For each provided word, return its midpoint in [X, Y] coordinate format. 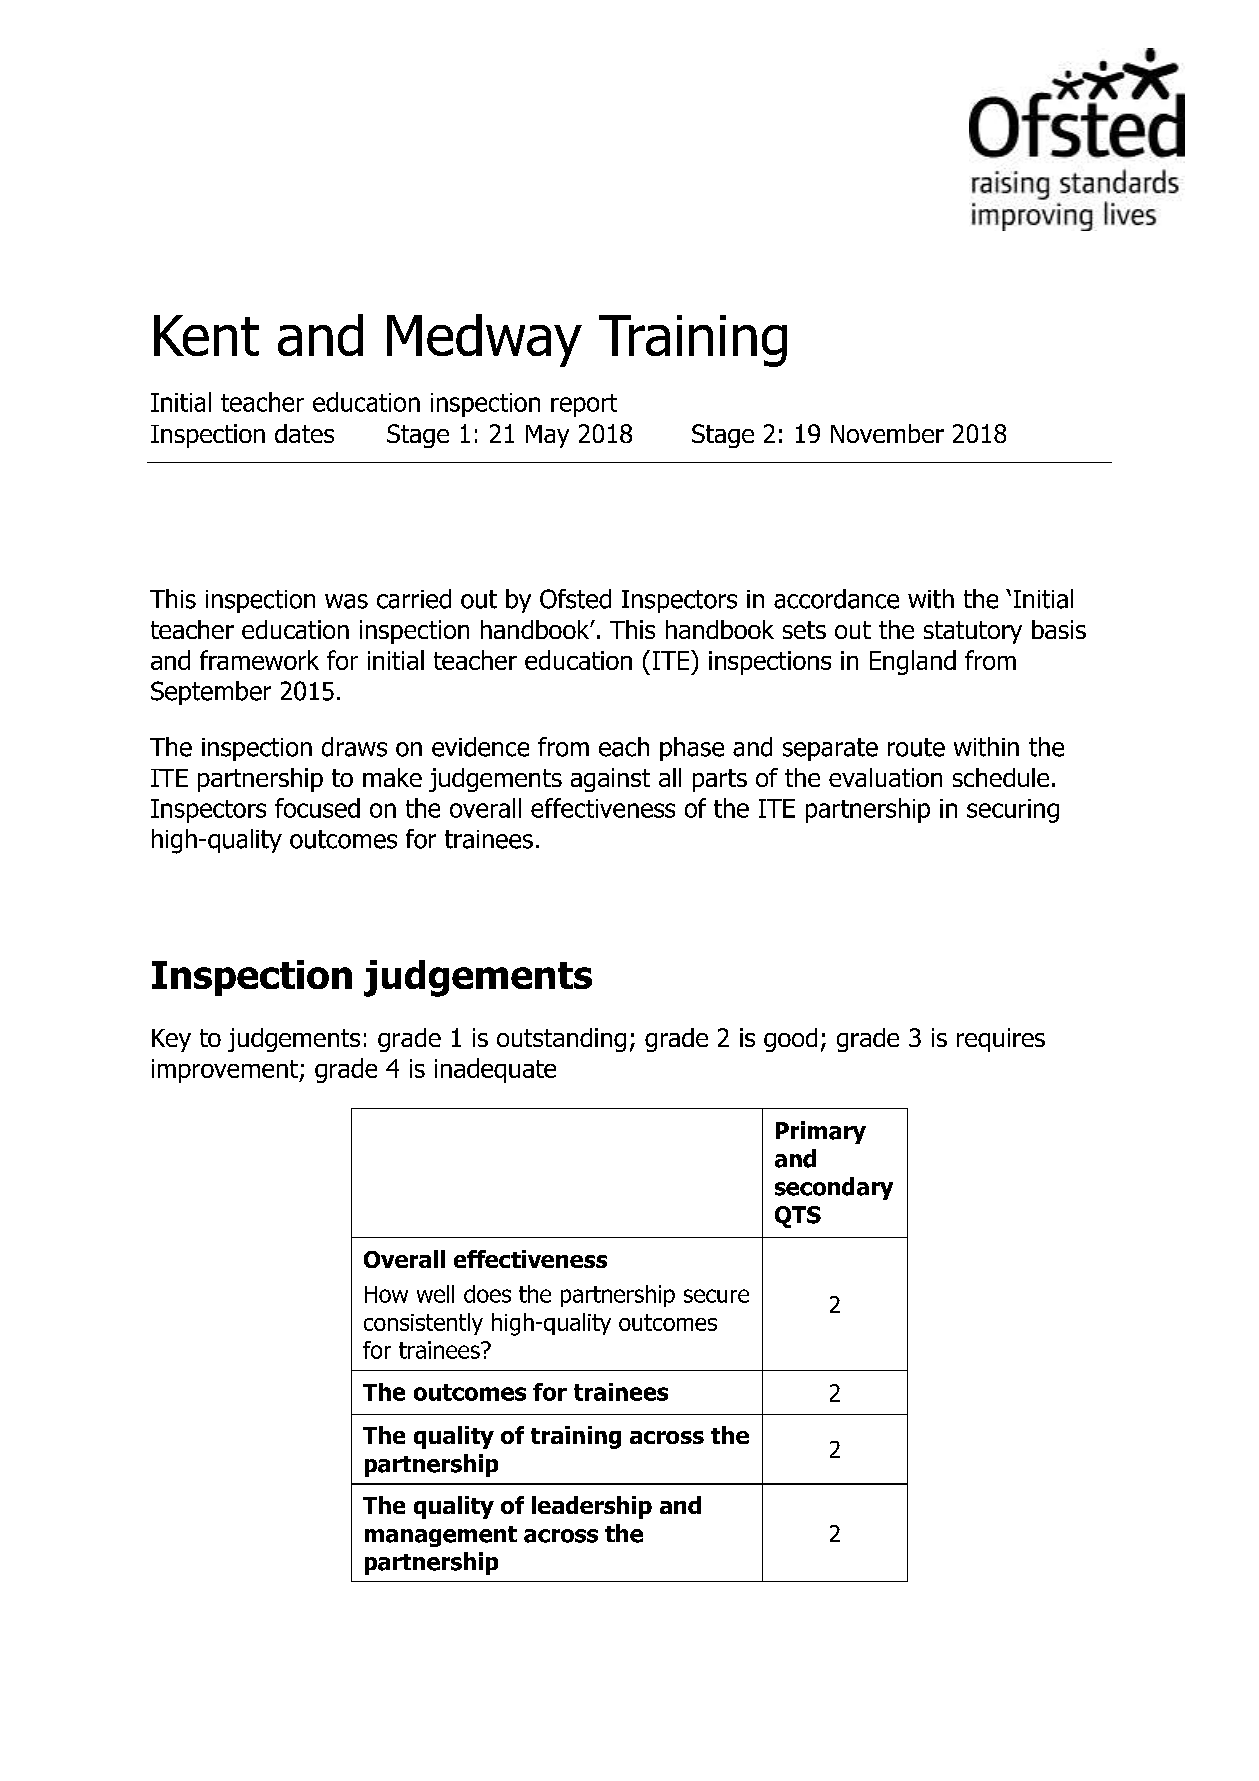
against [610, 780]
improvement [226, 1071]
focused [317, 808]
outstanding [561, 1040]
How [386, 1294]
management [441, 1536]
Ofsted [575, 599]
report [584, 405]
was [346, 601]
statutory [973, 632]
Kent [206, 335]
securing [1013, 811]
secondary [834, 1188]
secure [716, 1296]
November [887, 433]
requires [1001, 1040]
